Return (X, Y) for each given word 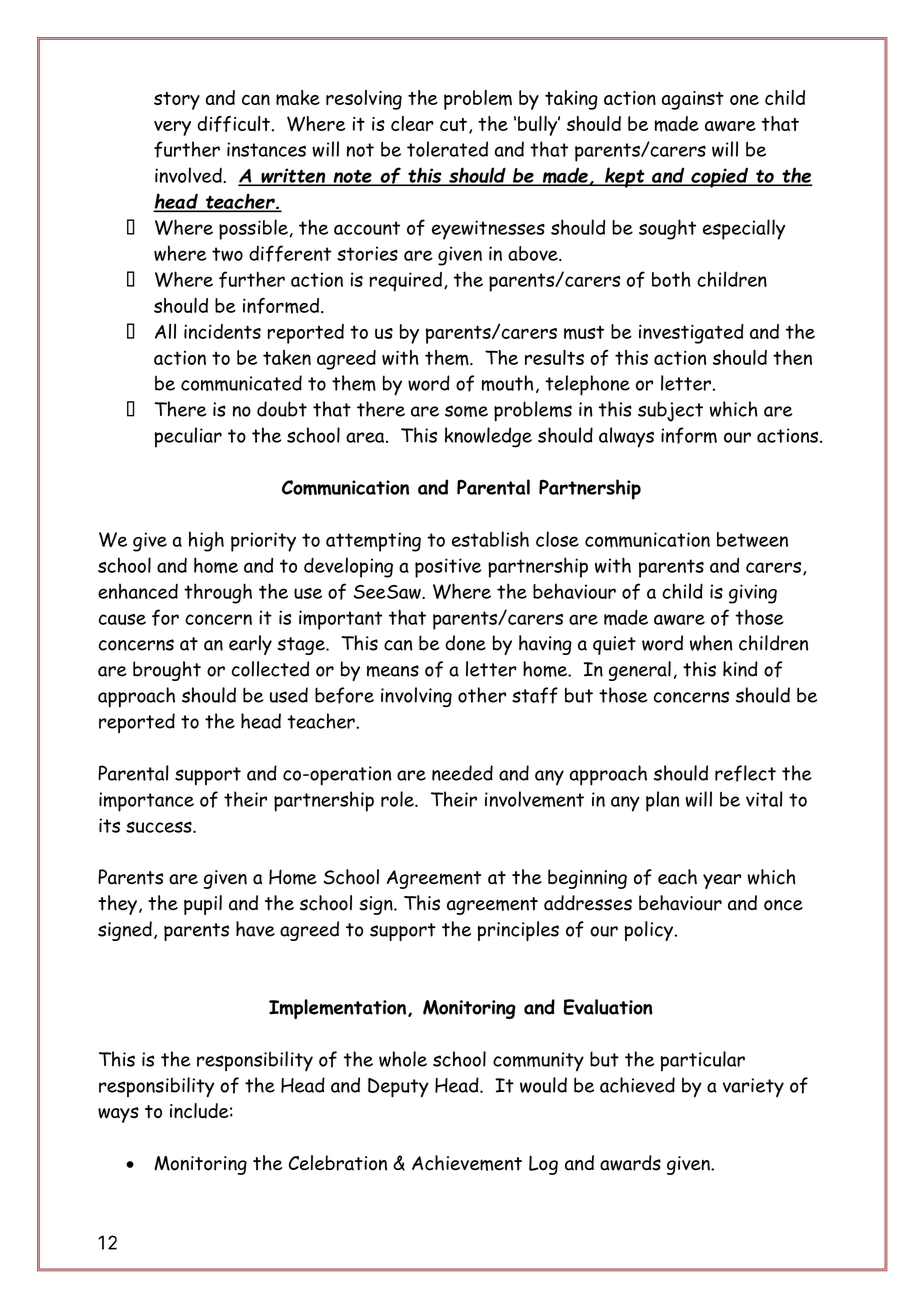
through (218, 593)
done (465, 643)
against (693, 100)
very (172, 128)
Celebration (338, 1163)
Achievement (467, 1163)
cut (453, 124)
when (711, 643)
